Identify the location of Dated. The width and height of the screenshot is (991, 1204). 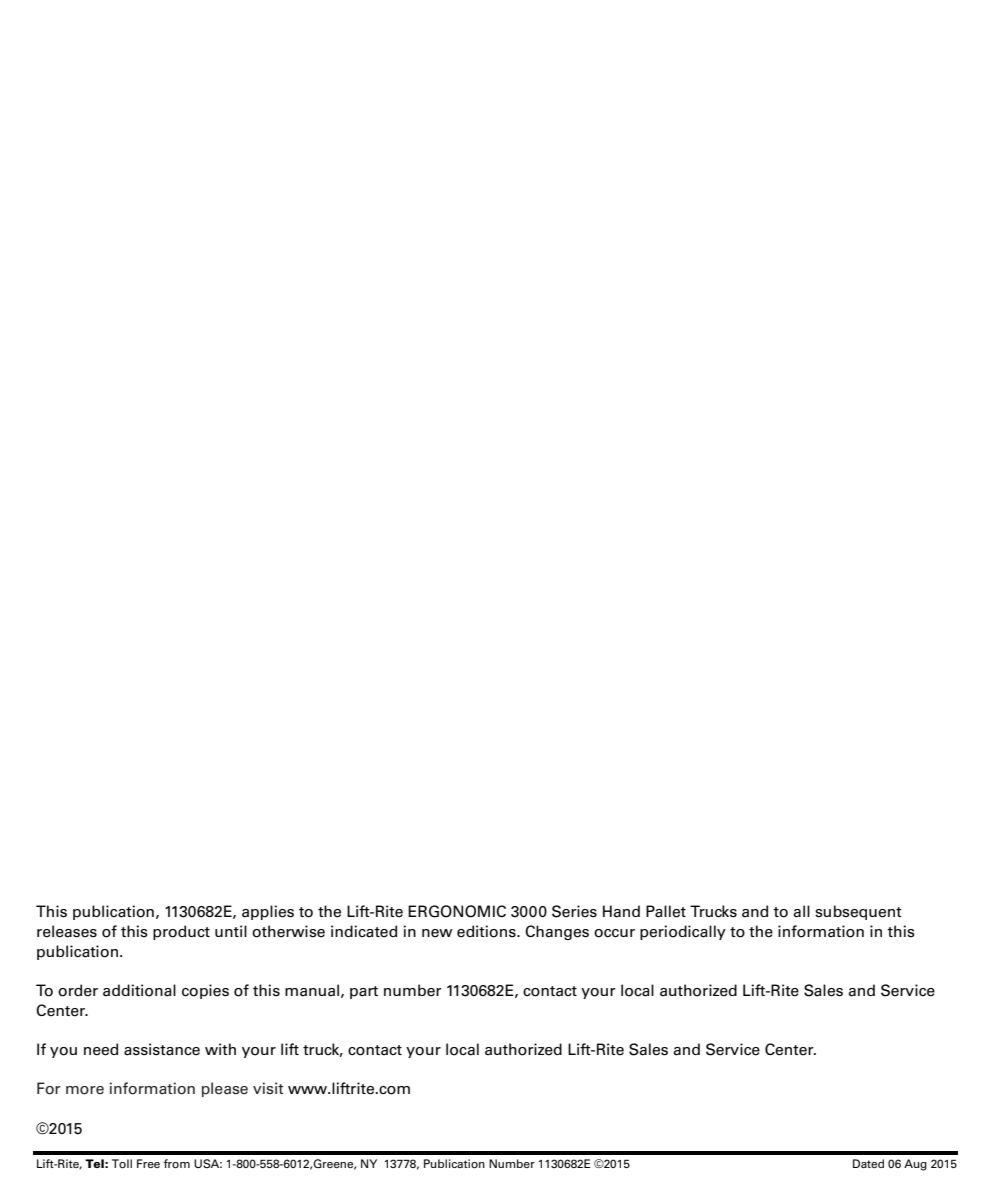
(868, 1163).
